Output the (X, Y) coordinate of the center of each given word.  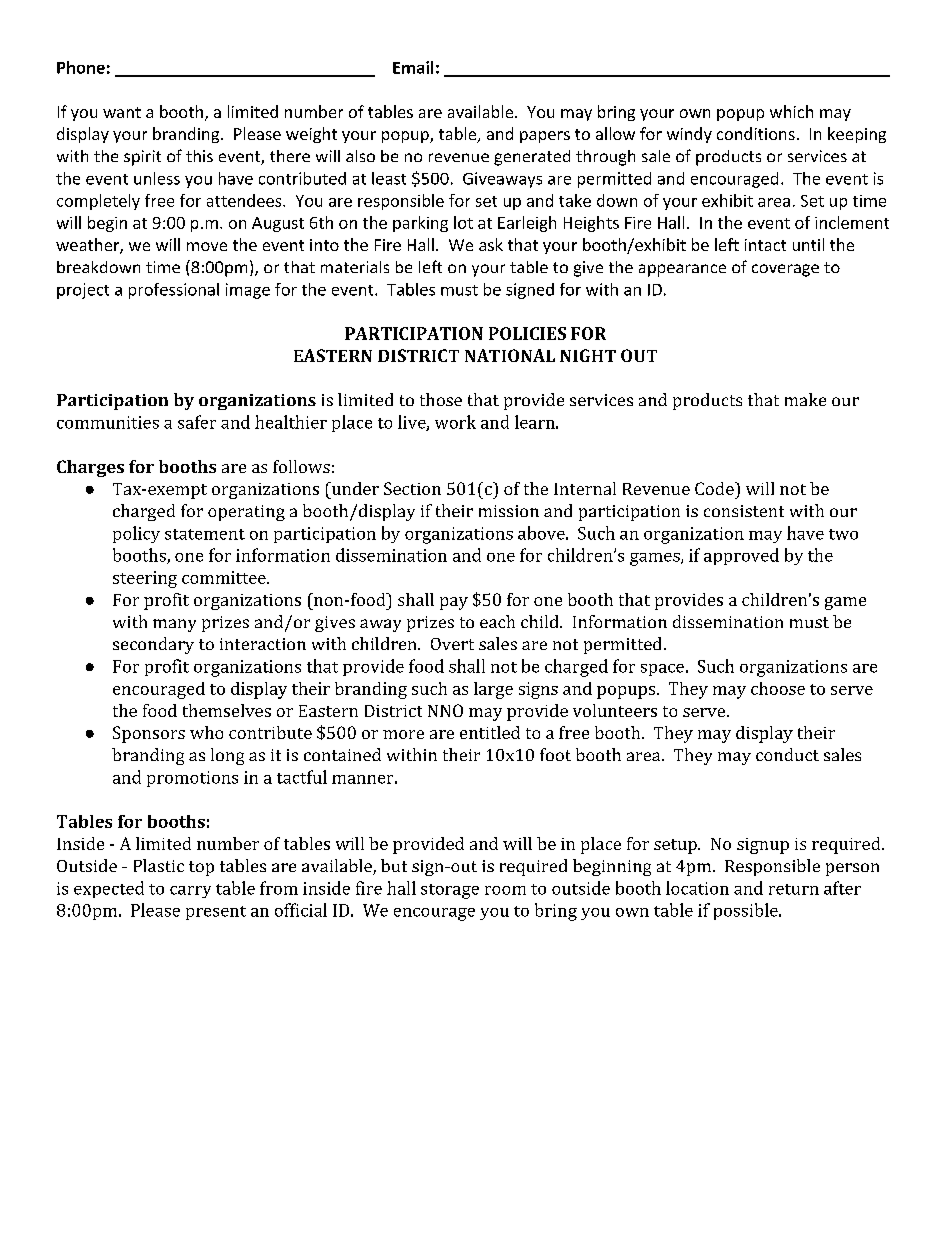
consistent (744, 511)
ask (491, 244)
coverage (785, 270)
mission (509, 511)
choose (778, 688)
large (493, 690)
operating (246, 513)
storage (450, 891)
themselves (227, 710)
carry (190, 892)
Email (413, 67)
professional (174, 291)
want (122, 112)
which (791, 111)
